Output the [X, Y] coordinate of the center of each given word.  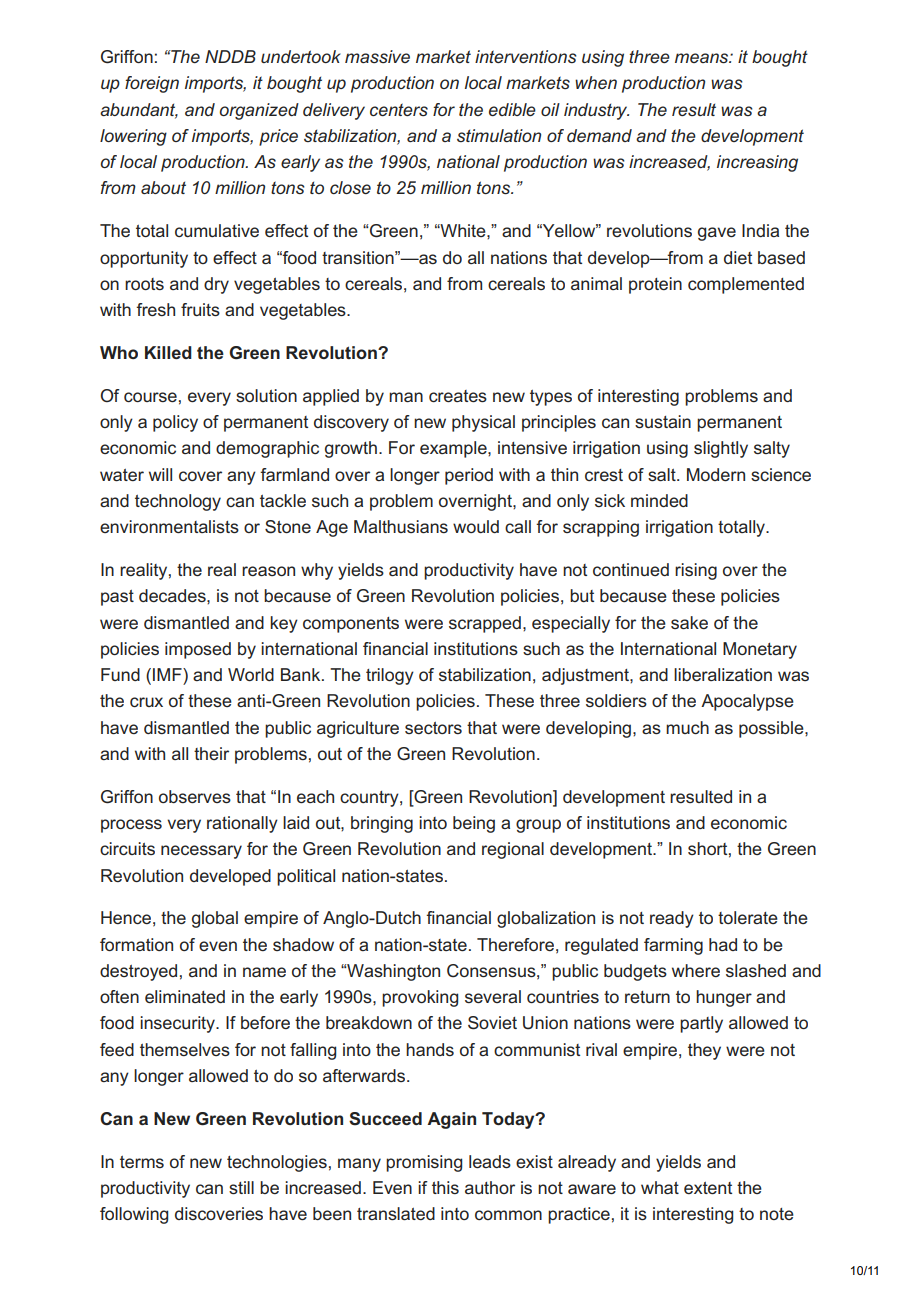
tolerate [748, 917]
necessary [201, 852]
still [241, 1187]
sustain [663, 421]
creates [458, 396]
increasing [757, 163]
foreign [152, 84]
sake [689, 622]
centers [399, 109]
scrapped [485, 624]
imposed [198, 650]
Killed [168, 352]
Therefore [515, 944]
